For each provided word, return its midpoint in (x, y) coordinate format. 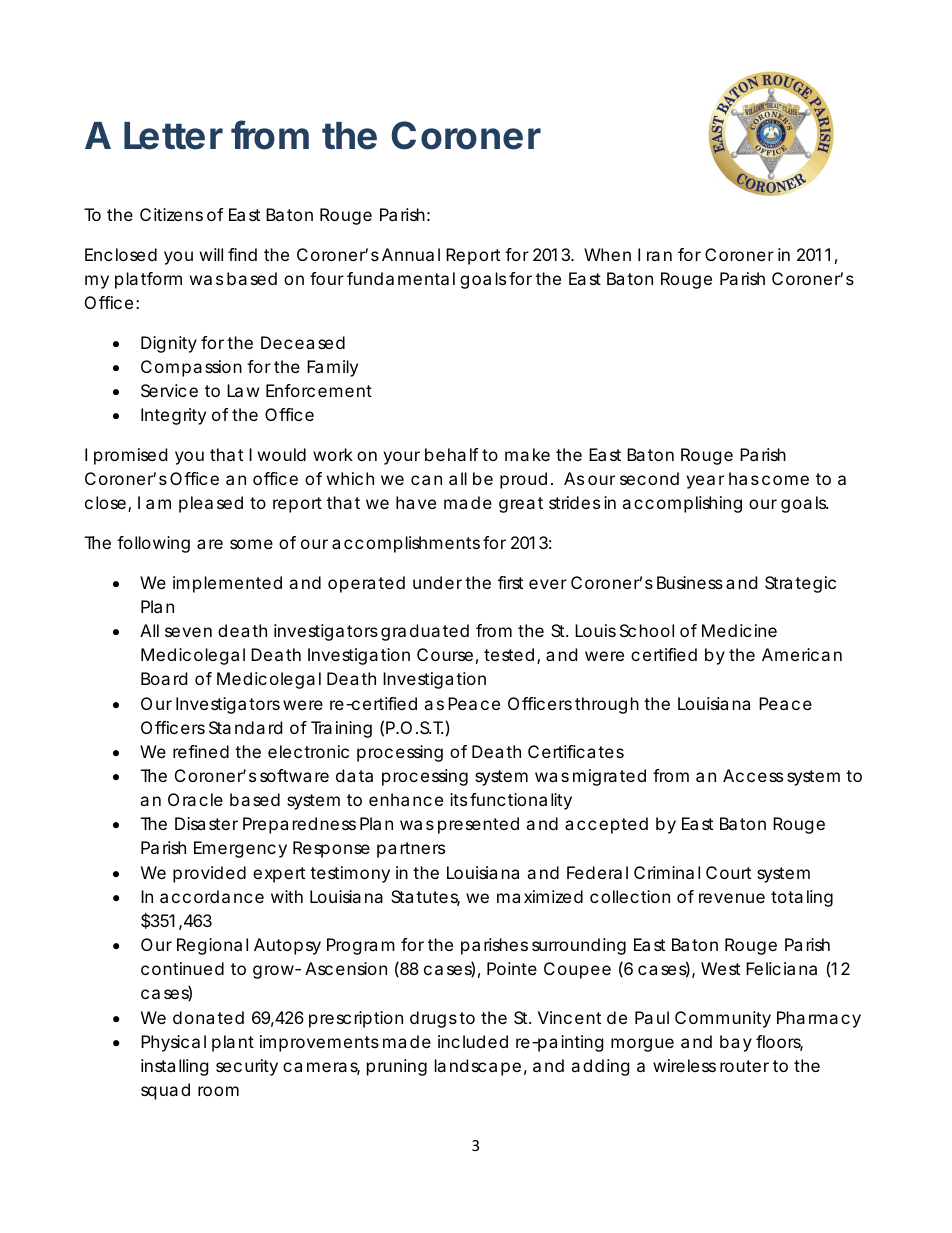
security (247, 1067)
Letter (173, 136)
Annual (411, 254)
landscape (478, 1067)
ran (659, 256)
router (744, 1066)
